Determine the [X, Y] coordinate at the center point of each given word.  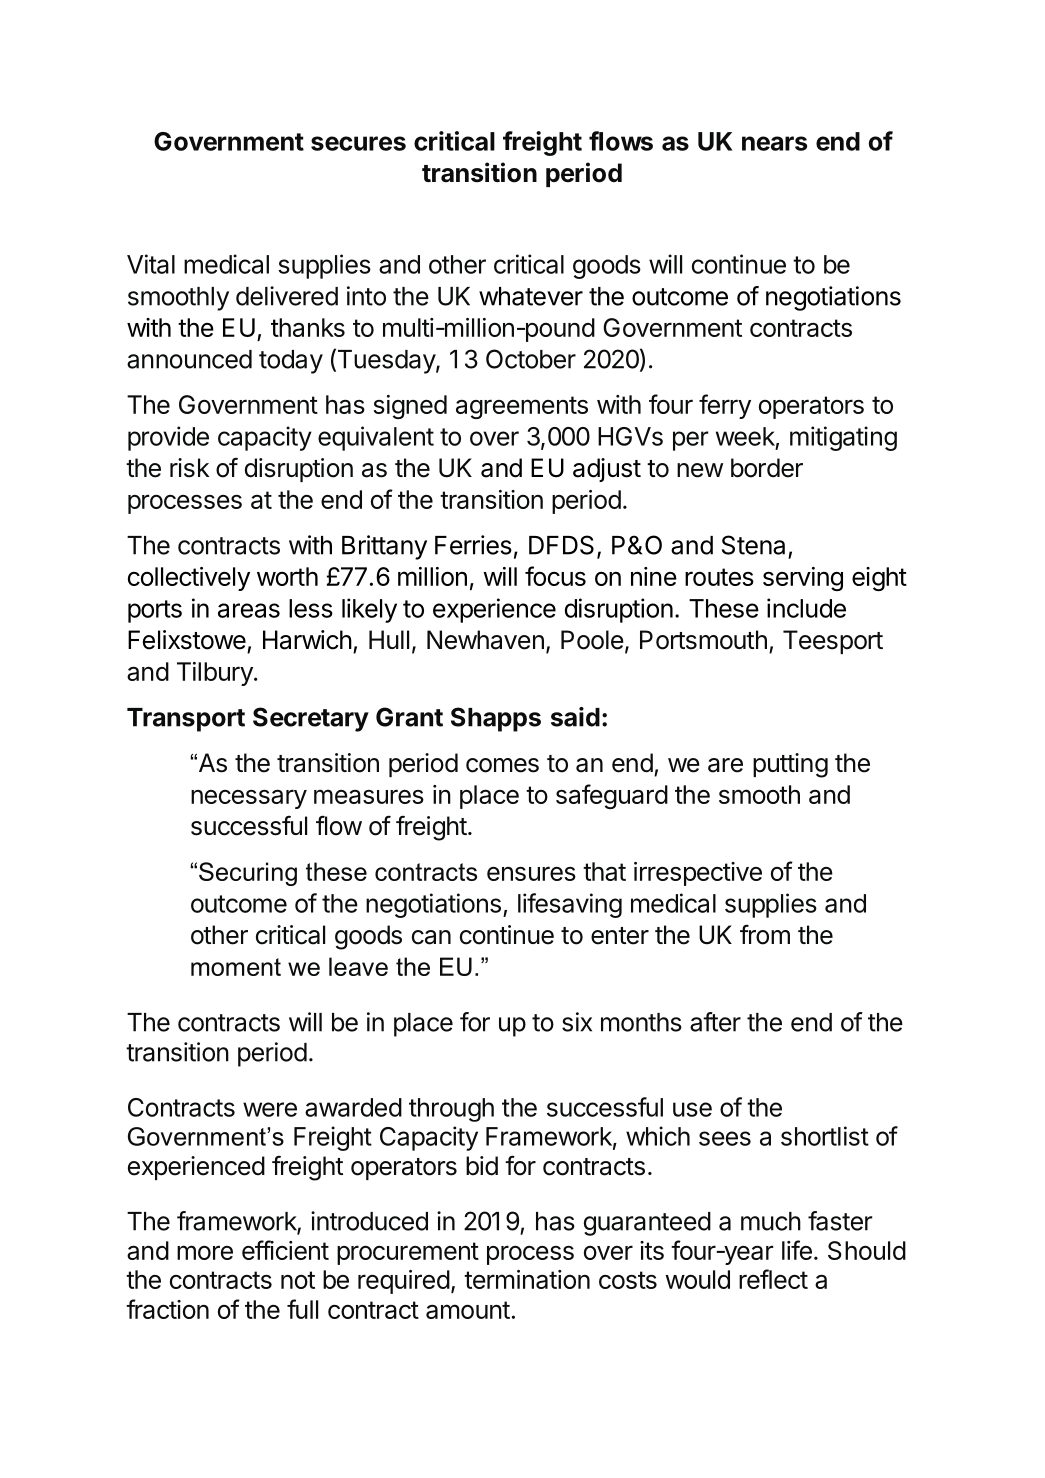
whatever [531, 296]
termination [527, 1279]
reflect [773, 1279]
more [205, 1252]
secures [358, 143]
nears [774, 143]
